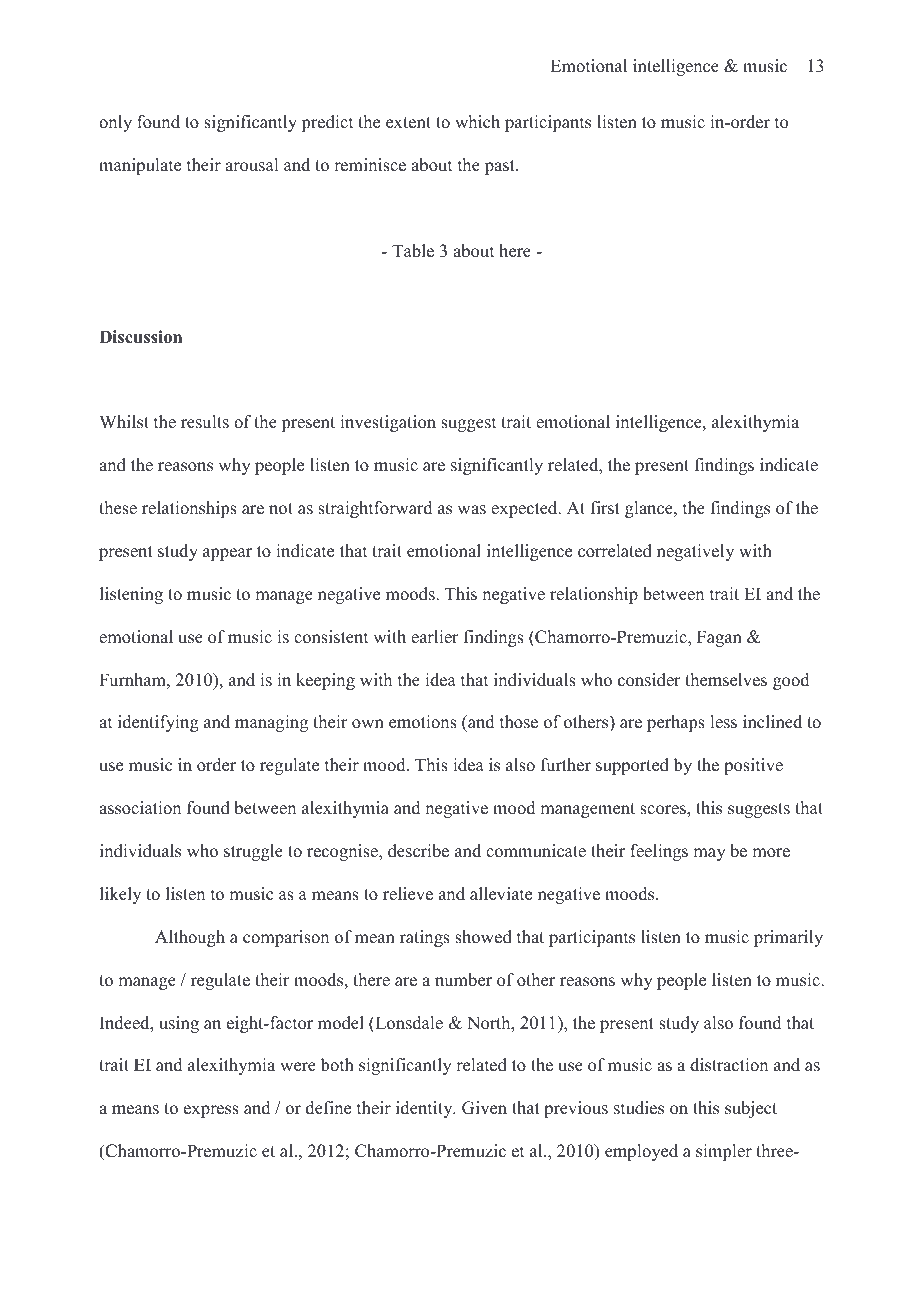  Describe the element at coordinates (650, 509) in the screenshot. I see `glance` at that location.
